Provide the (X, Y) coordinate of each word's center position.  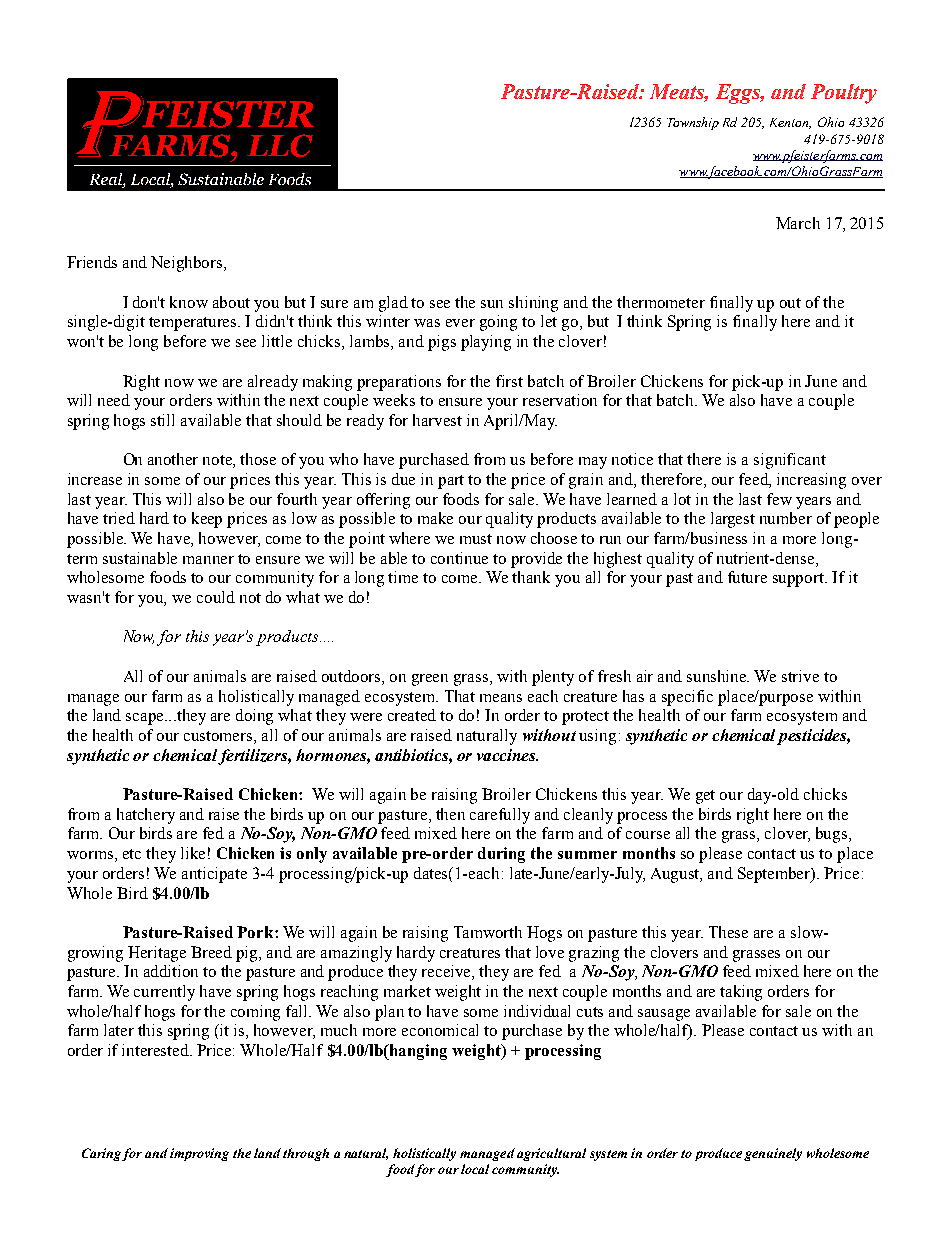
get (705, 797)
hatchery (146, 816)
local (475, 1169)
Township (693, 123)
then (450, 814)
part (451, 482)
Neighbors (188, 264)
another (173, 459)
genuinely (773, 1154)
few (779, 499)
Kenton (790, 123)
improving (199, 1154)
